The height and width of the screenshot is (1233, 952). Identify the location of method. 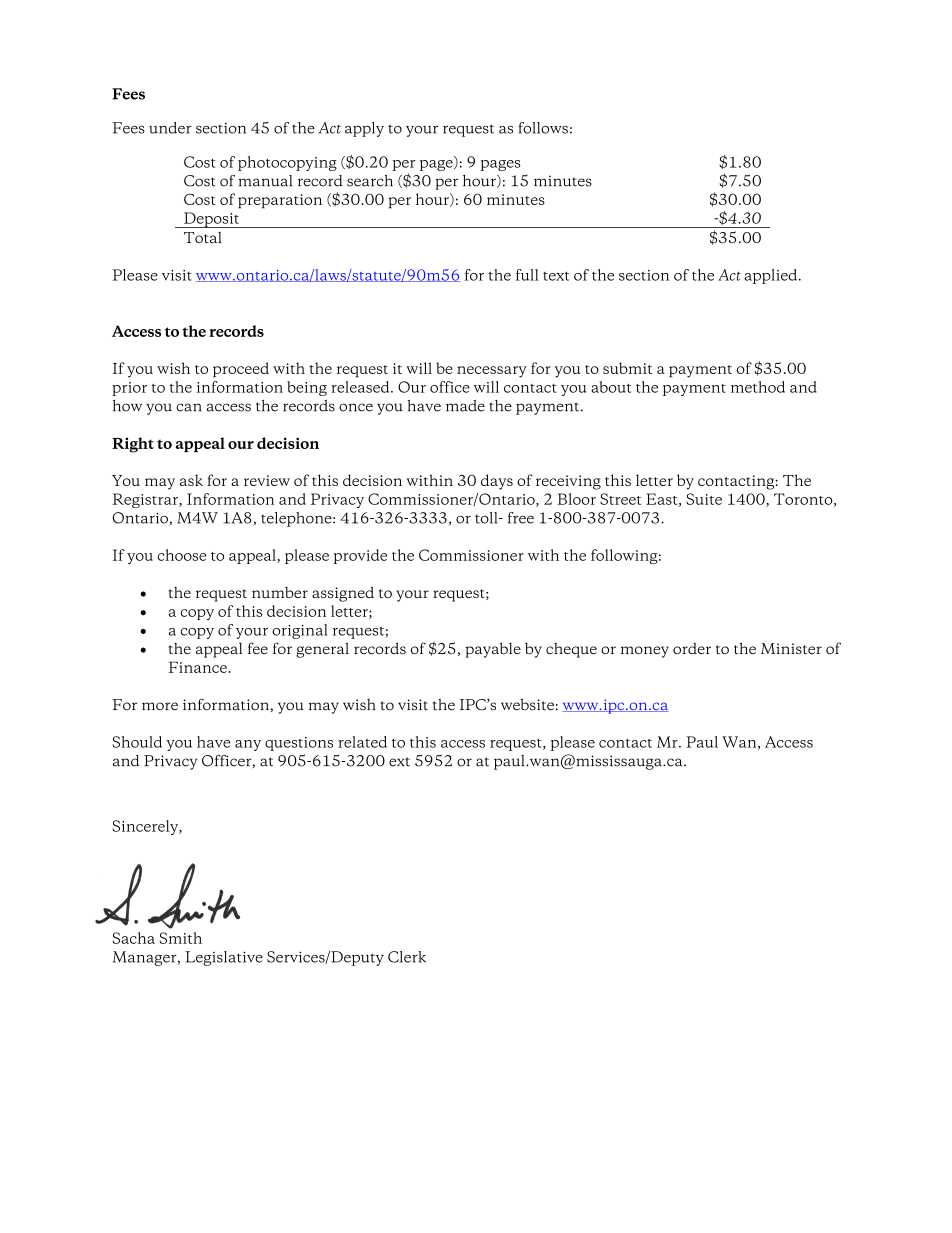
(758, 387).
